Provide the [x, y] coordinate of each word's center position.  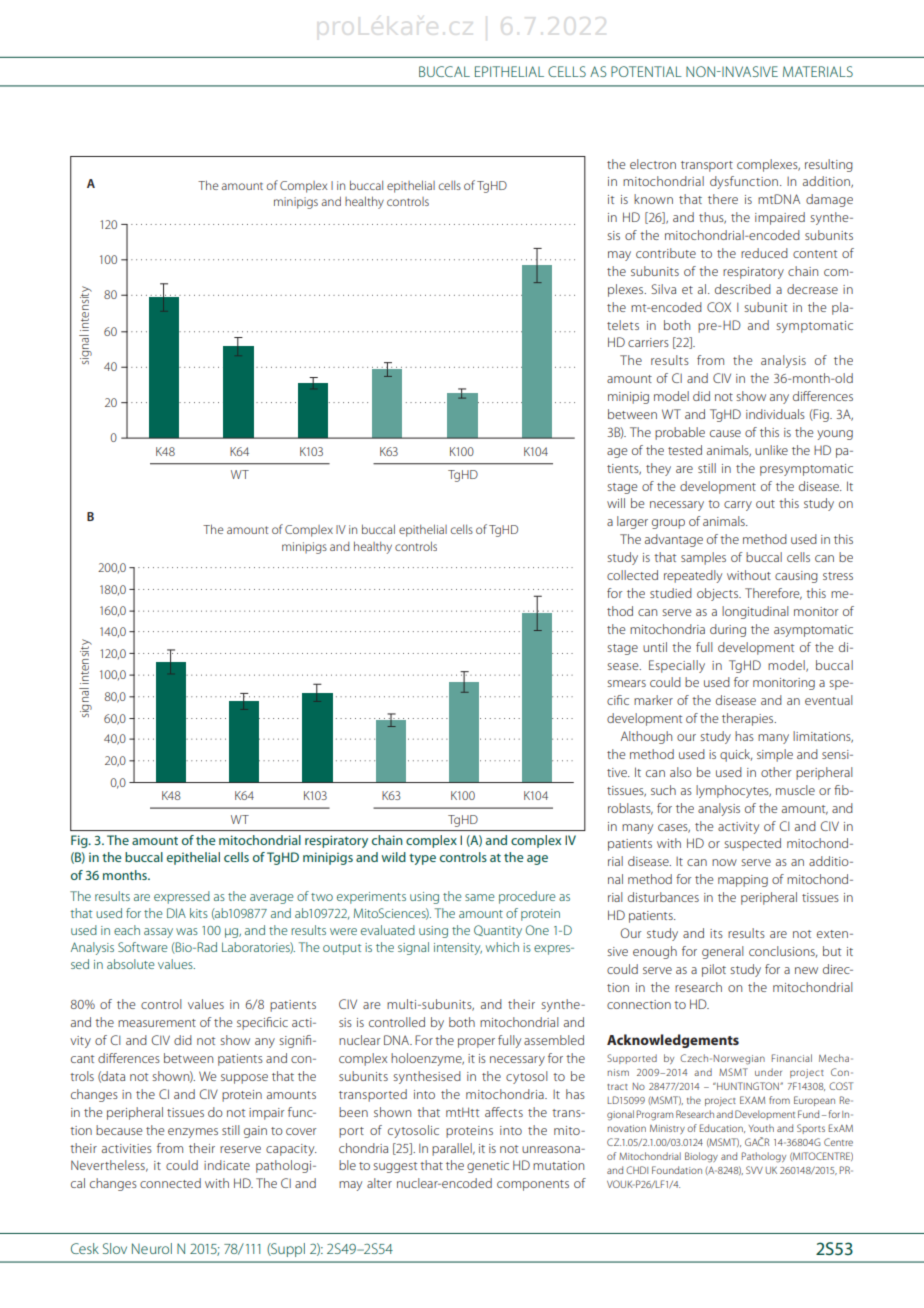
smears [626, 683]
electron [653, 164]
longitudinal [755, 612]
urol [161, 1248]
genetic [488, 1167]
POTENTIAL [646, 71]
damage [829, 200]
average [272, 899]
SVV [754, 1170]
